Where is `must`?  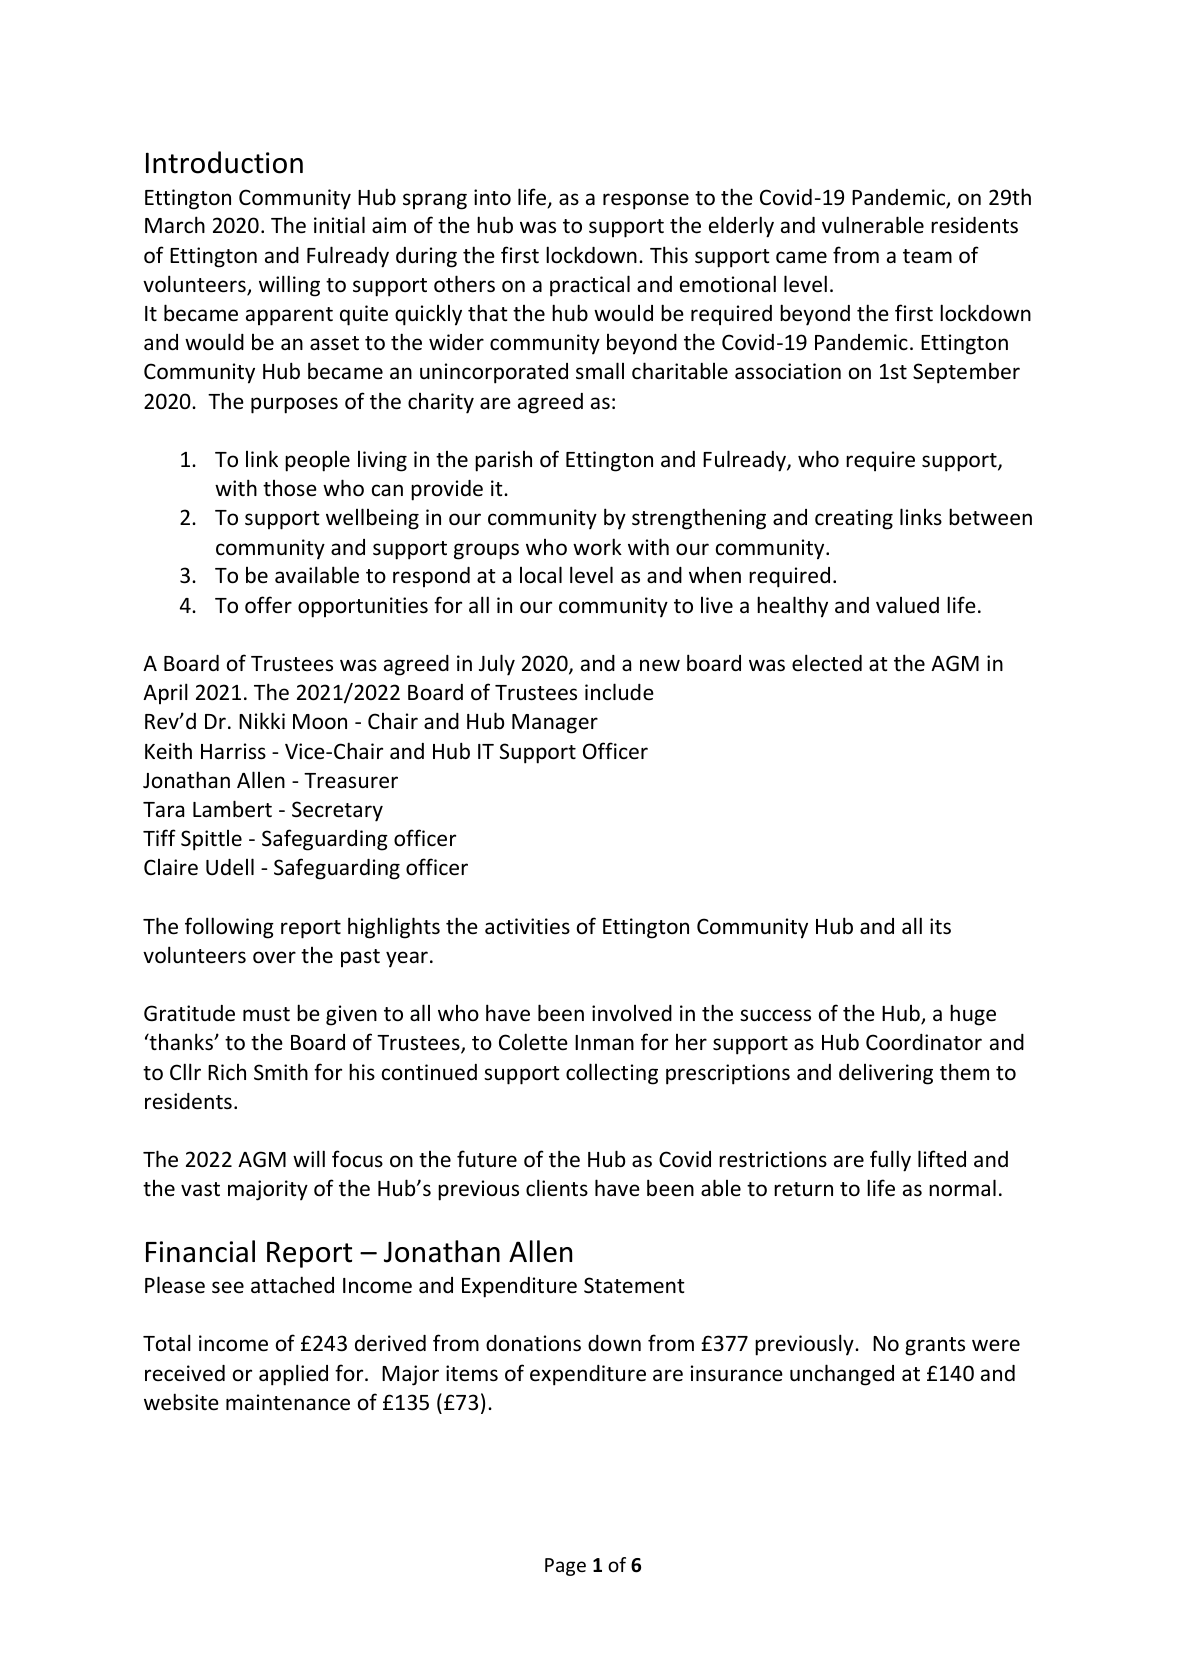 must is located at coordinates (266, 1014).
